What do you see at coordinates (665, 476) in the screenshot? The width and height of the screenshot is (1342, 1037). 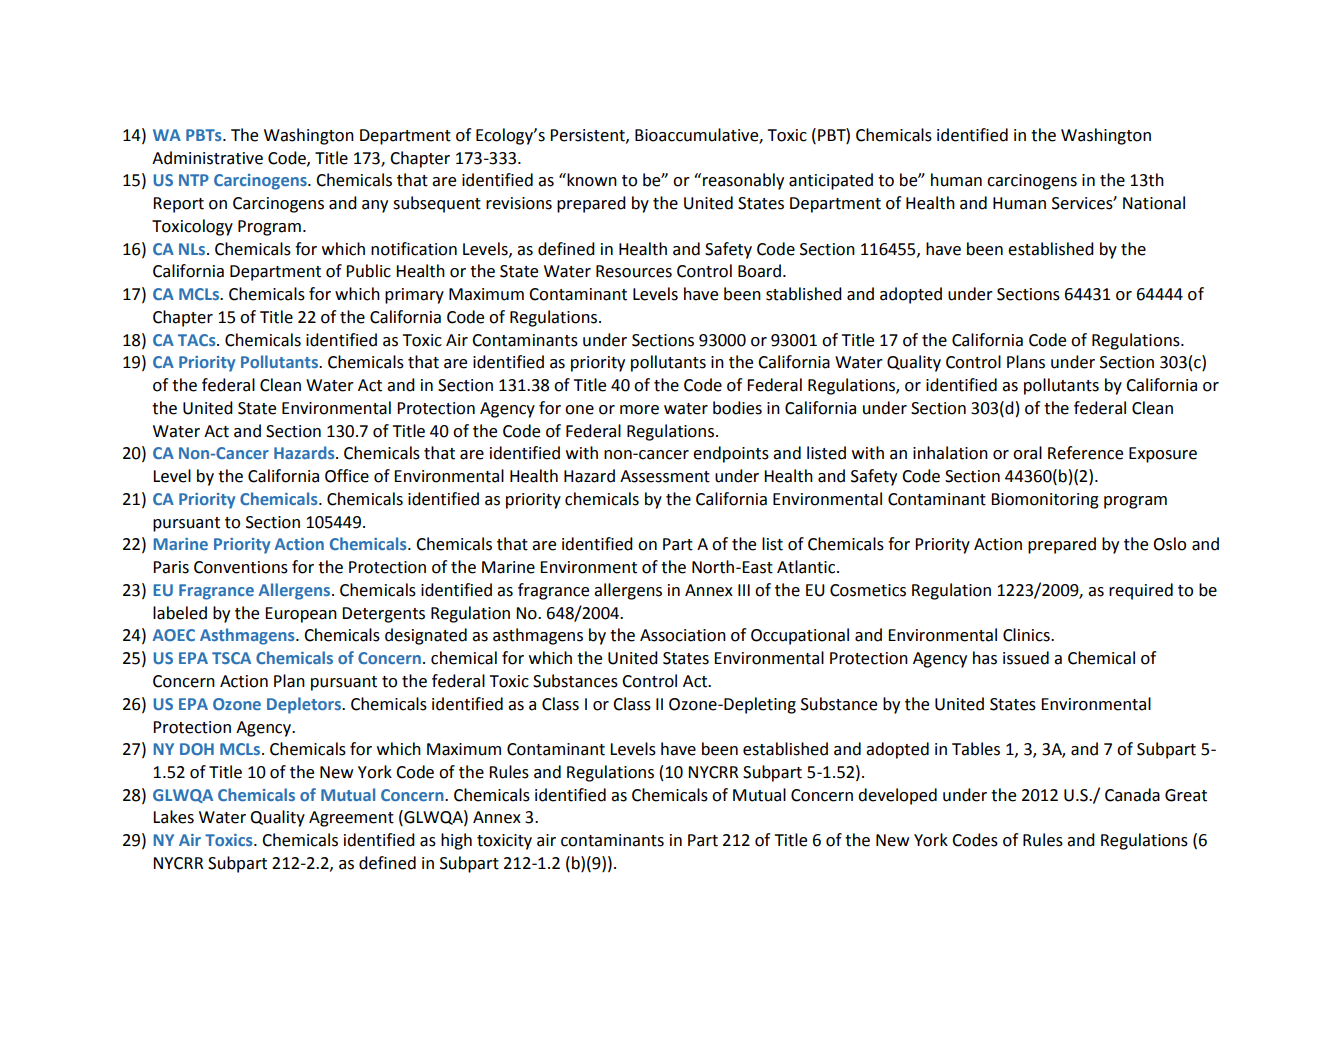 I see `Assessment` at bounding box center [665, 476].
